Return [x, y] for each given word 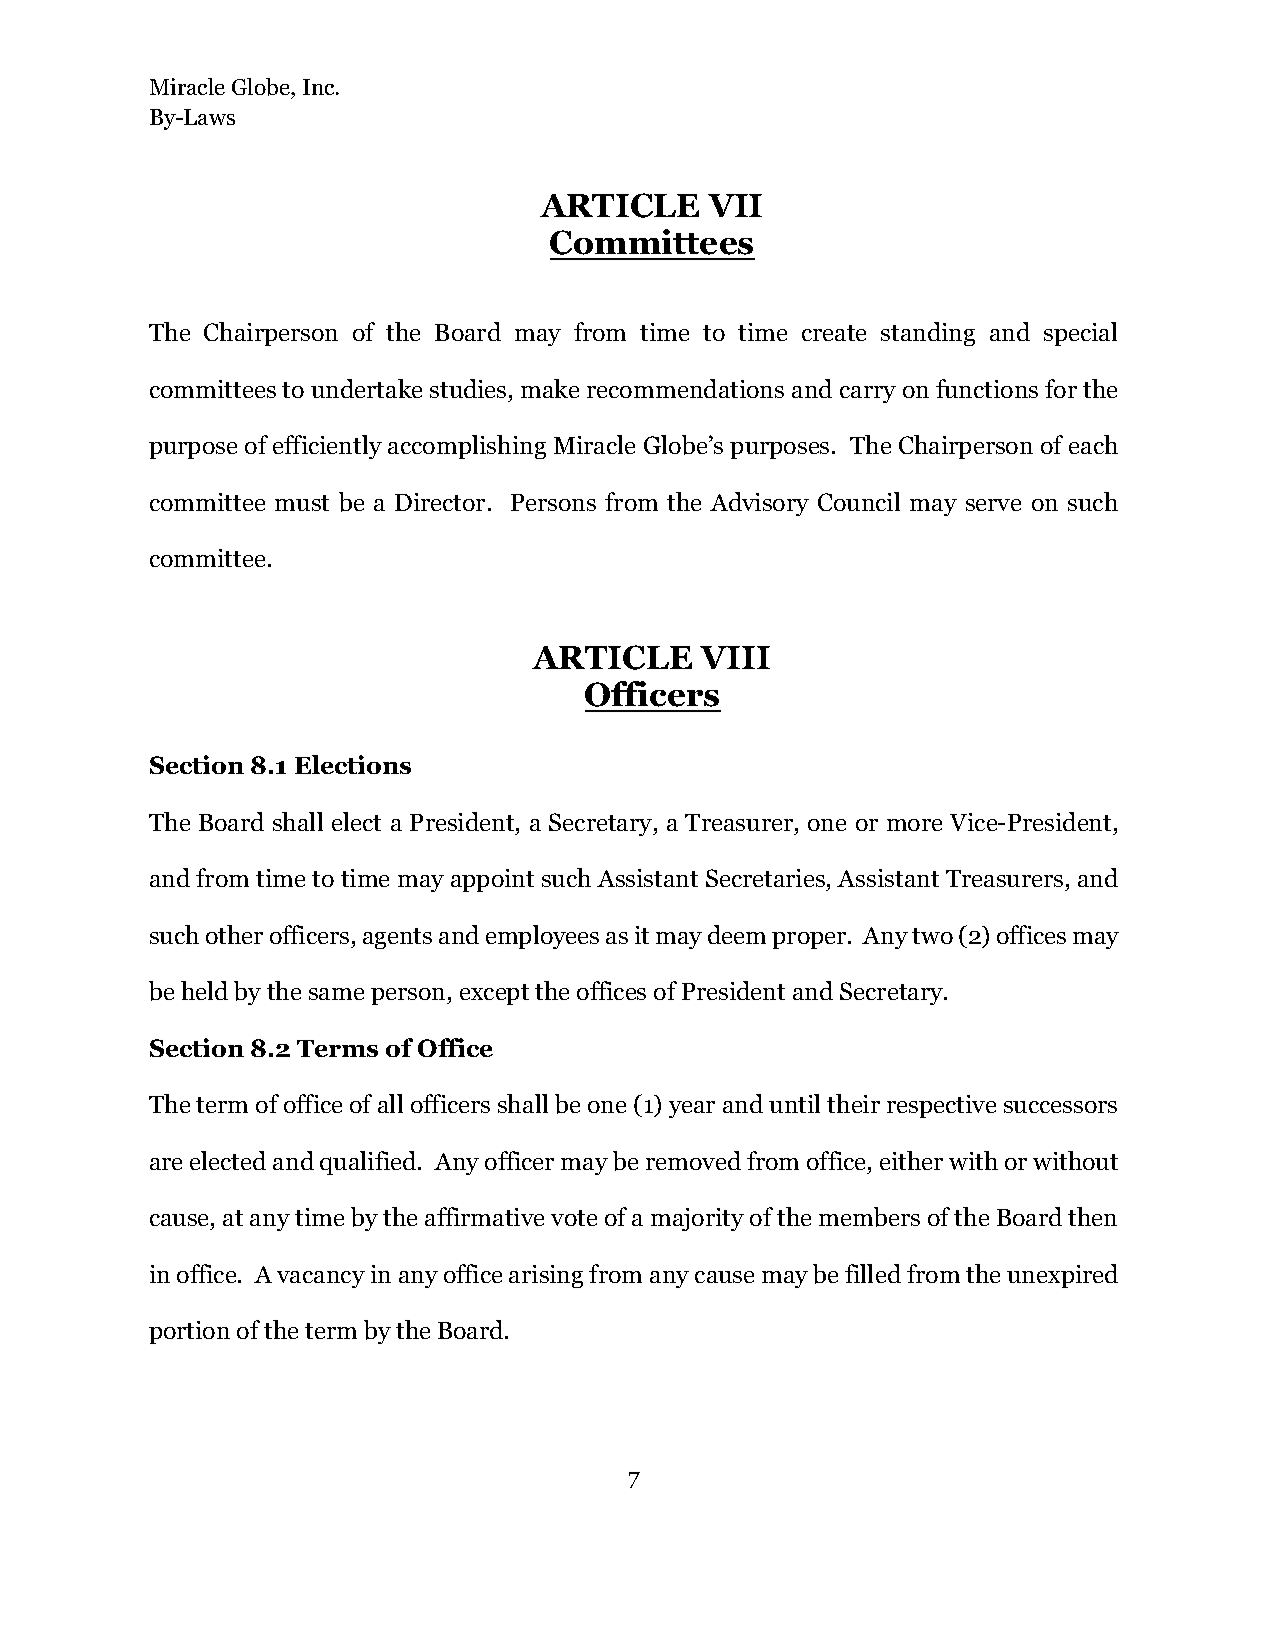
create [834, 333]
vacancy [321, 1279]
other [234, 934]
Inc [320, 87]
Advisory [759, 504]
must [302, 503]
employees [542, 937]
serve [993, 505]
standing [928, 334]
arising [546, 1276]
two [932, 936]
